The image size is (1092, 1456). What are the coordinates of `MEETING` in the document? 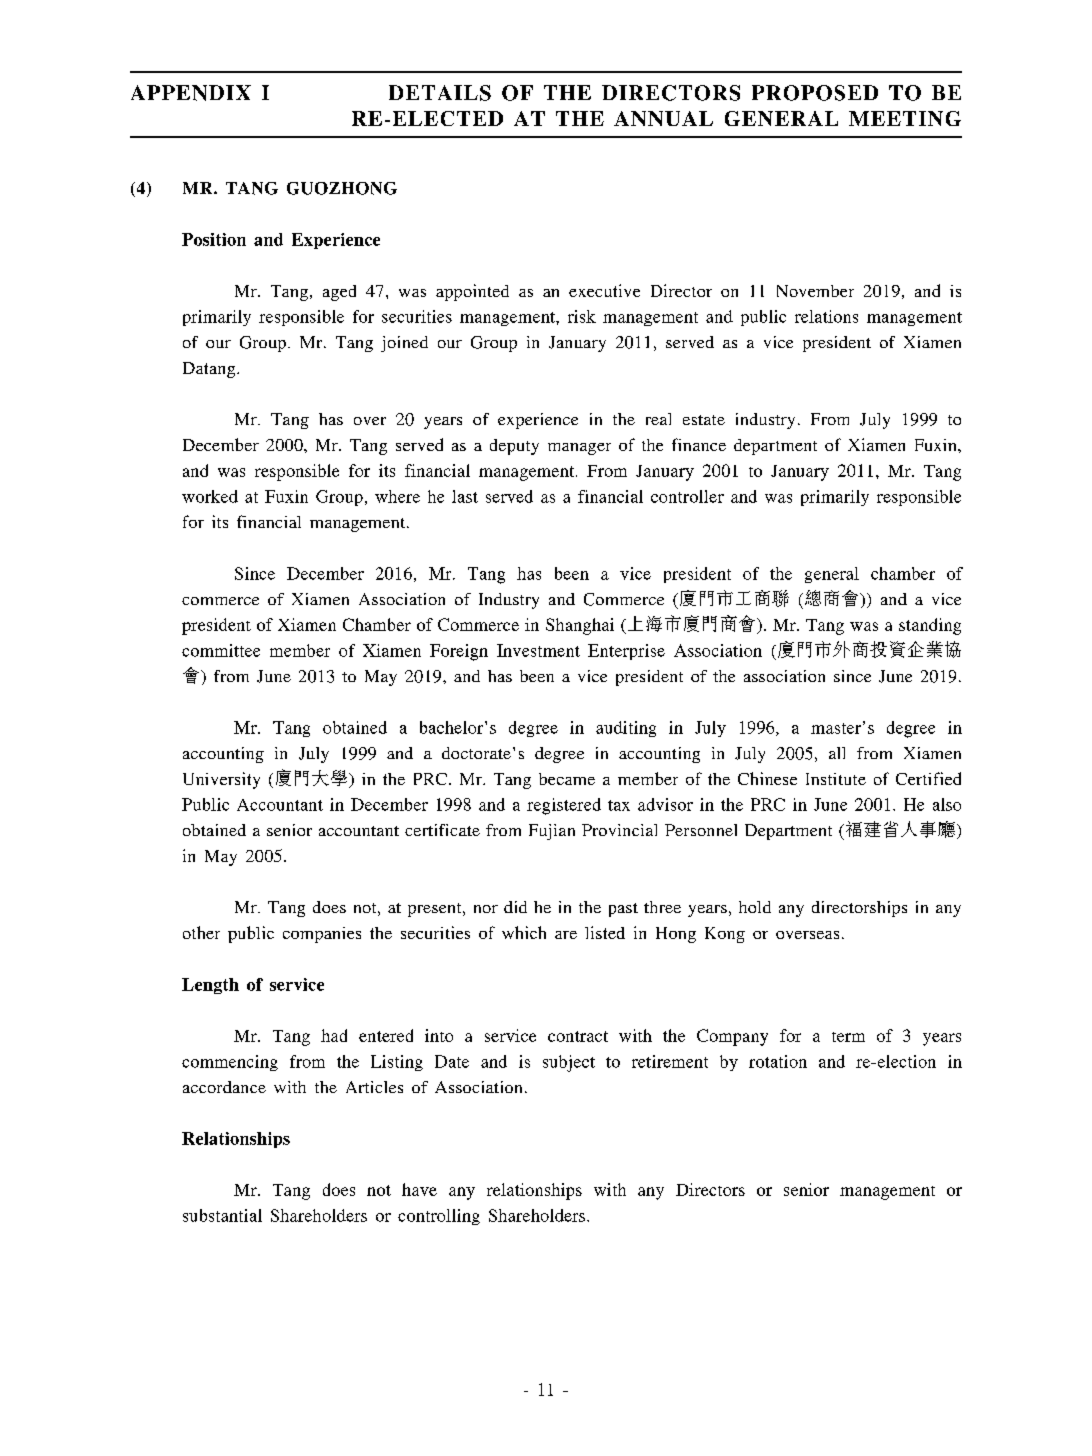 It's located at (905, 118).
